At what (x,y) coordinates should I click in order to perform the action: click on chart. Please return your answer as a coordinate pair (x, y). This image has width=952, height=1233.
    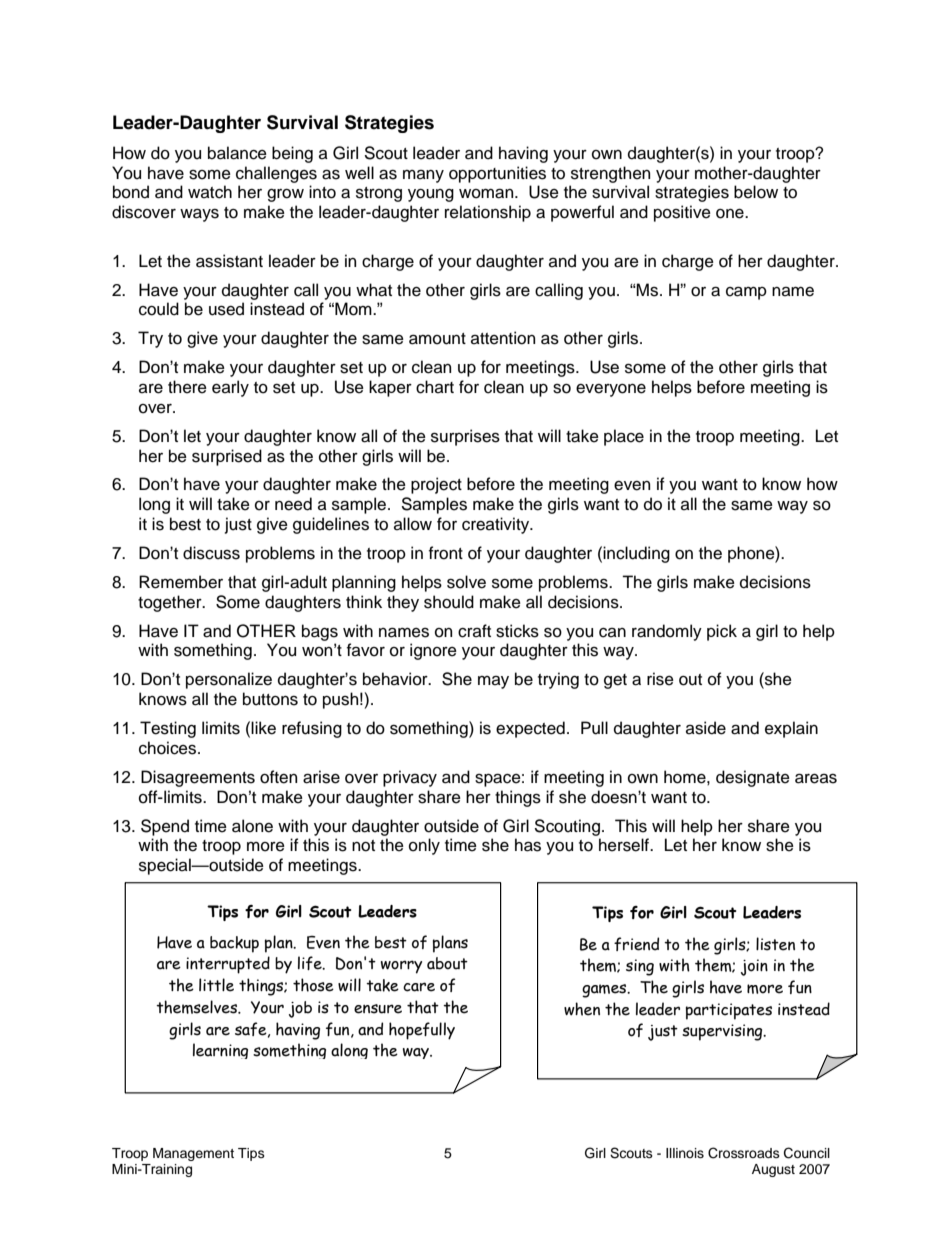
    Looking at the image, I should click on (435, 387).
